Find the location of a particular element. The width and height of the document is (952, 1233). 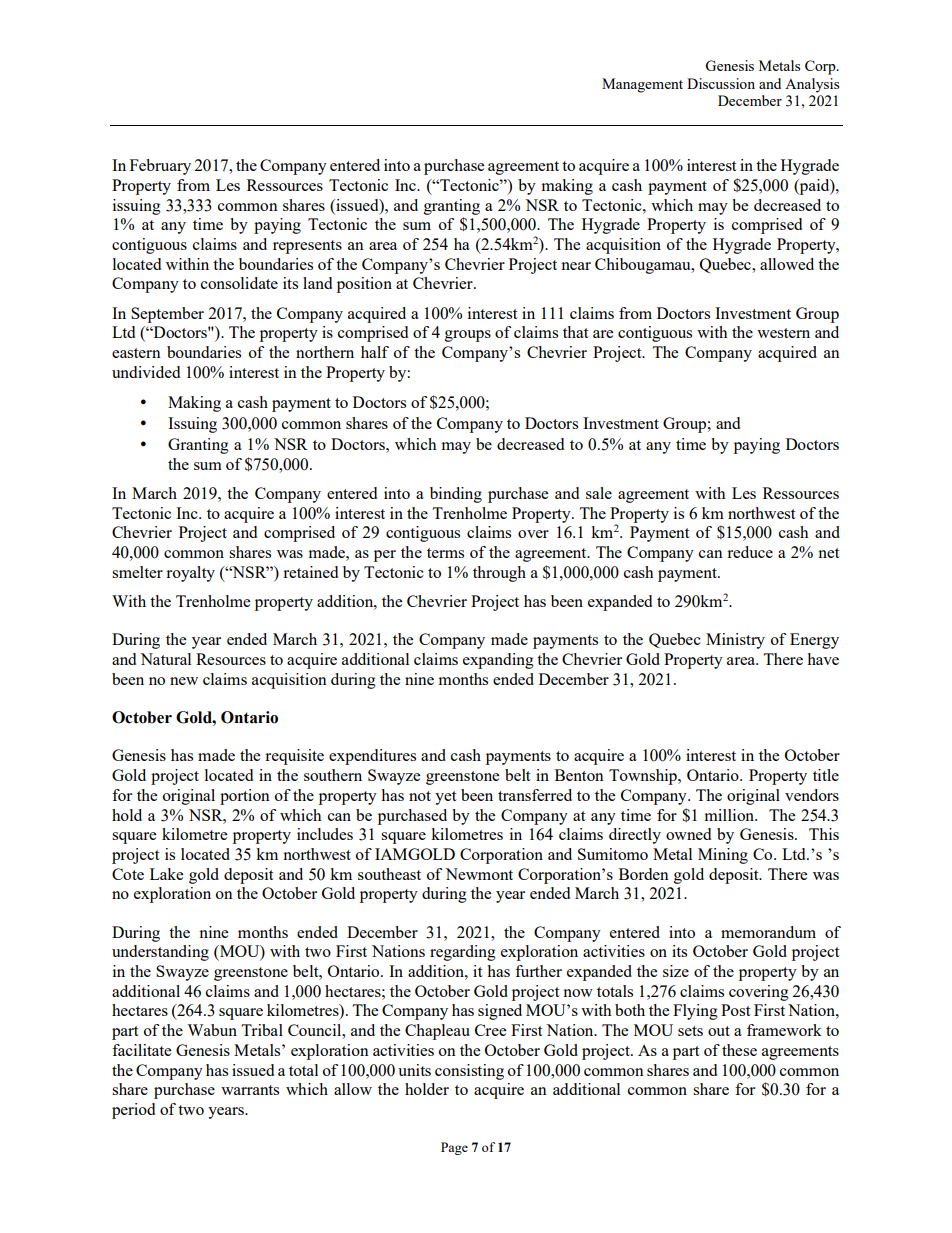

portion is located at coordinates (245, 797).
